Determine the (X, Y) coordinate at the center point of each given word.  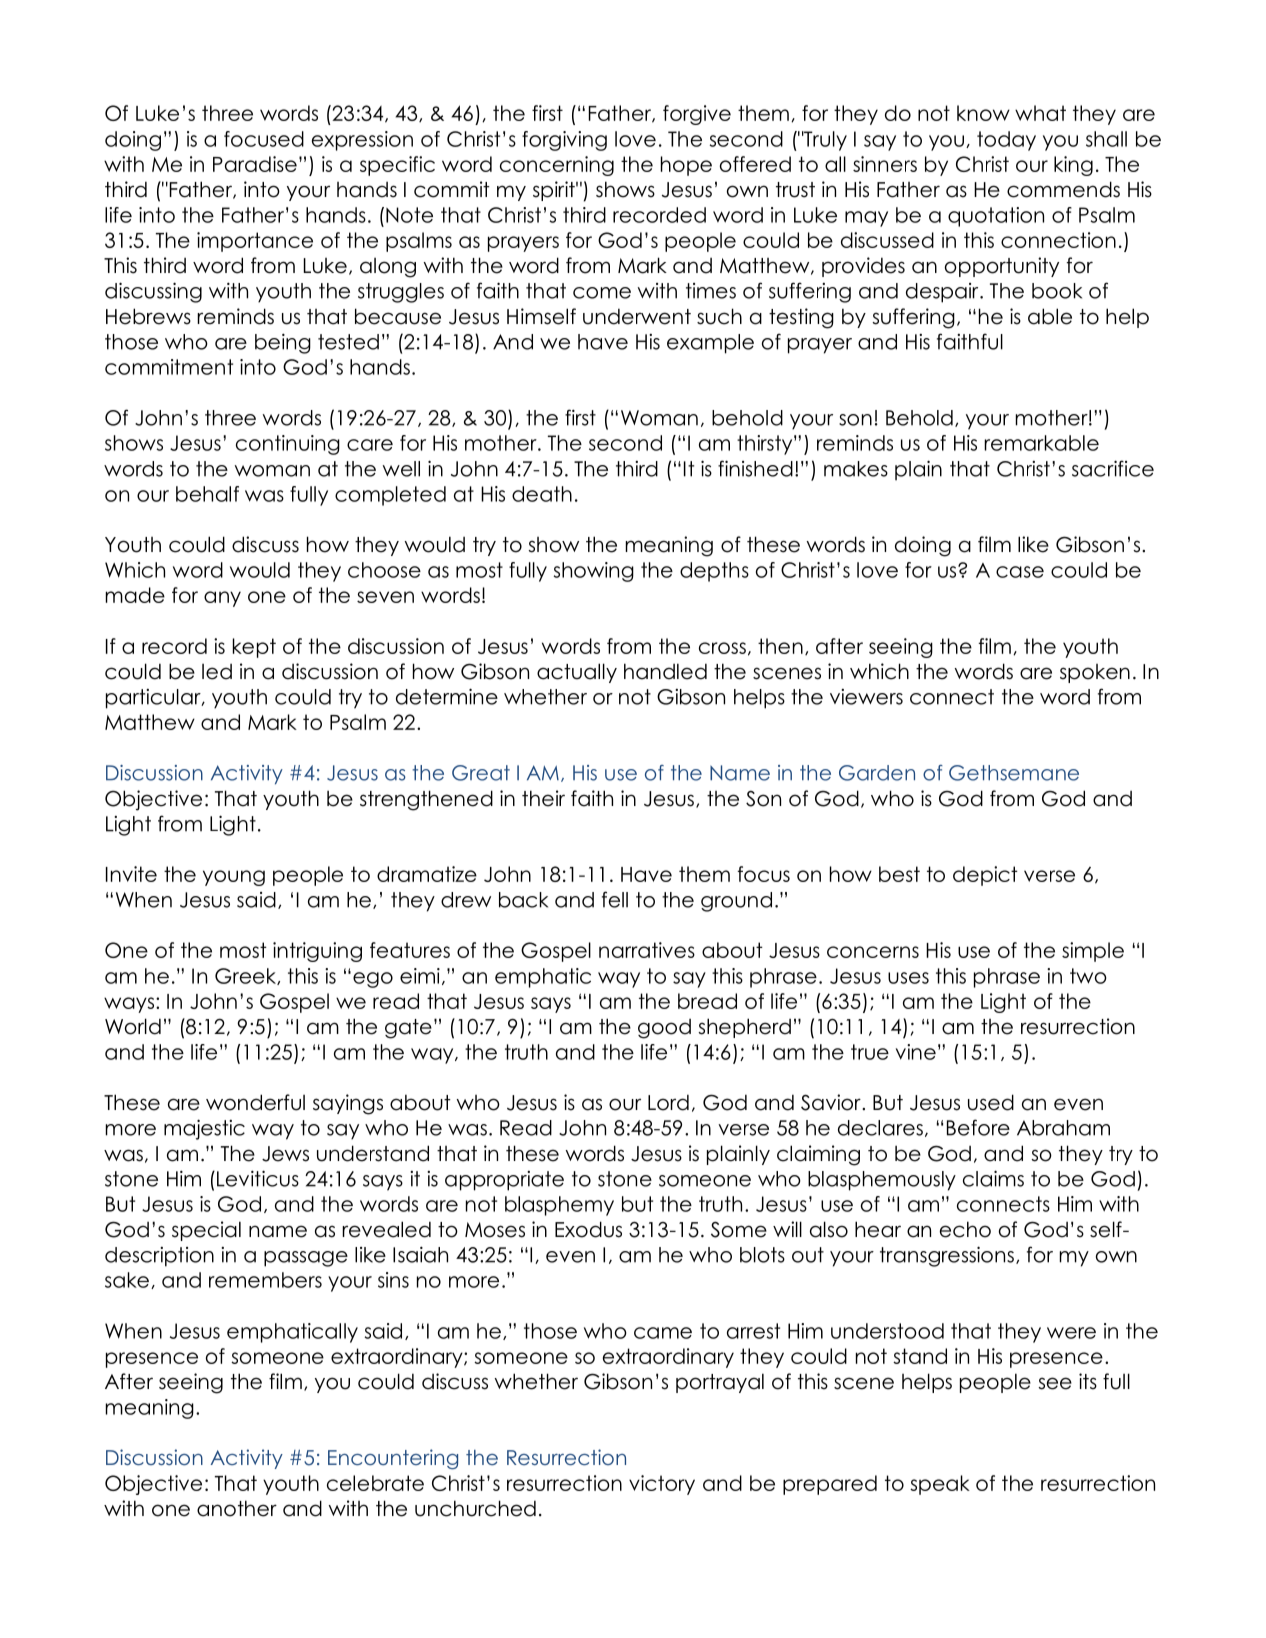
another (237, 1508)
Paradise (255, 164)
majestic (204, 1129)
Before (978, 1127)
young (234, 878)
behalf (207, 494)
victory (662, 1485)
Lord (668, 1102)
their (543, 798)
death (542, 494)
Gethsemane (1014, 773)
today (1006, 141)
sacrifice (1113, 468)
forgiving (564, 141)
